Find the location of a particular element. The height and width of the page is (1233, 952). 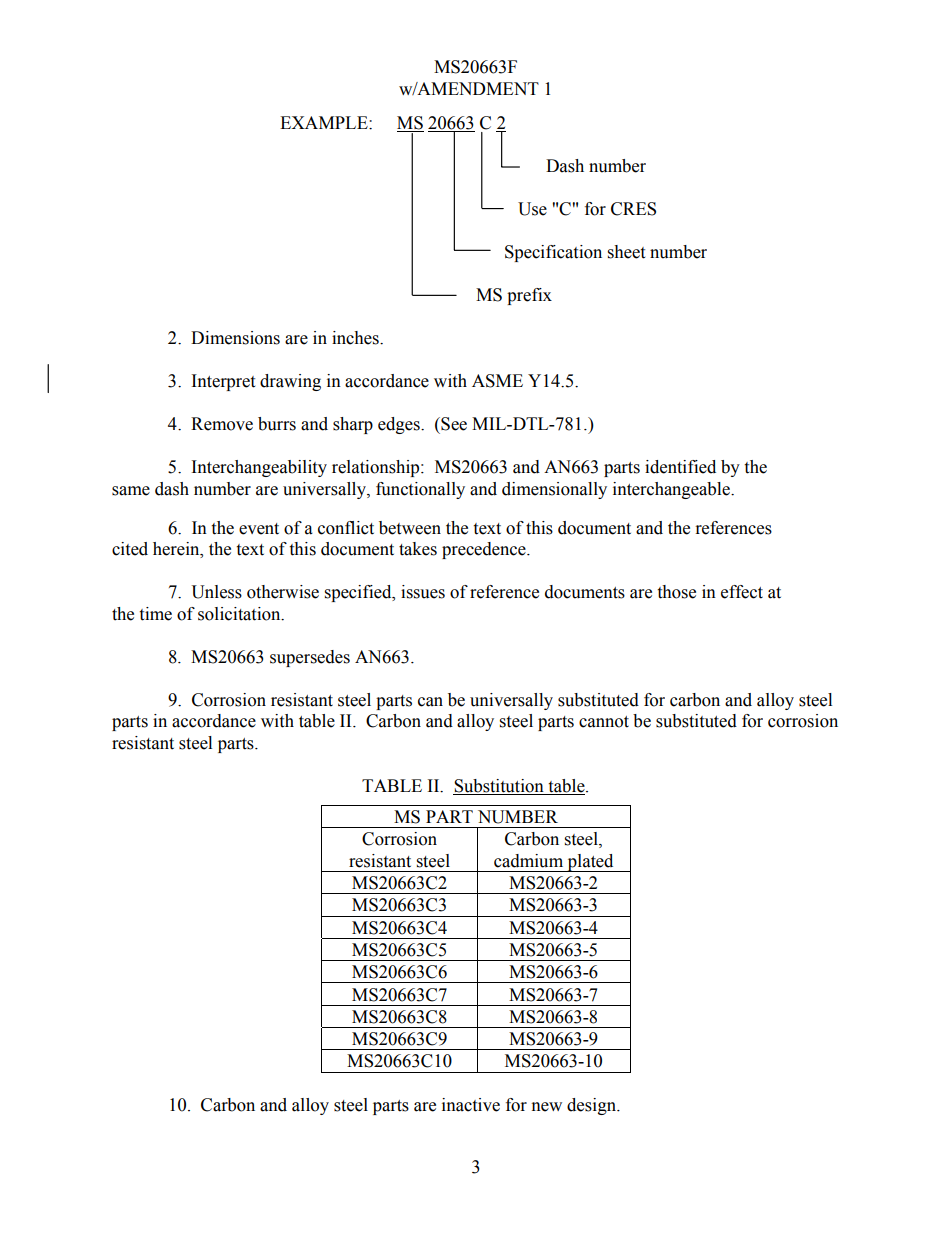

CRES is located at coordinates (633, 209).
